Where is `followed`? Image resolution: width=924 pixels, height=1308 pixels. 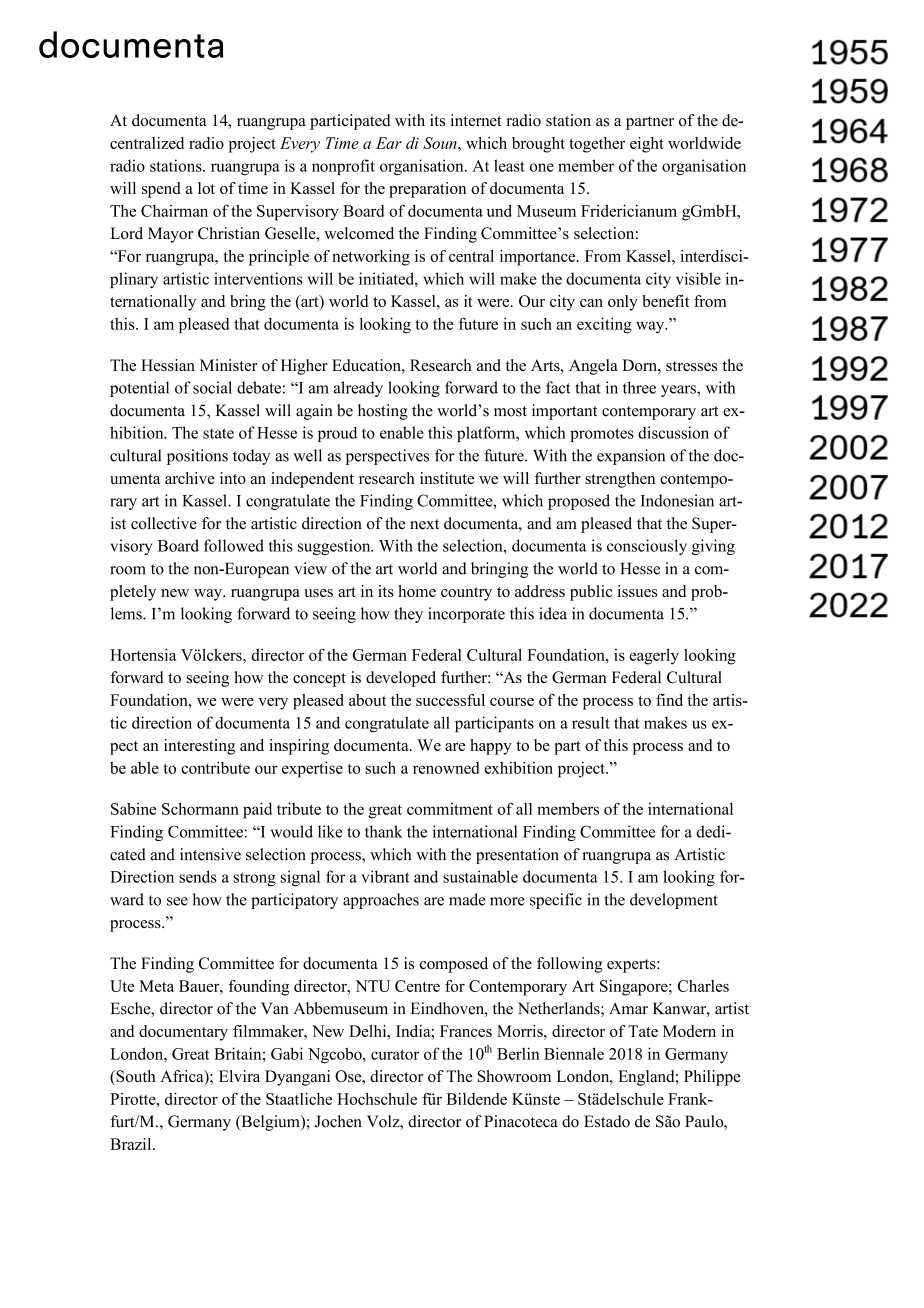
followed is located at coordinates (234, 545).
